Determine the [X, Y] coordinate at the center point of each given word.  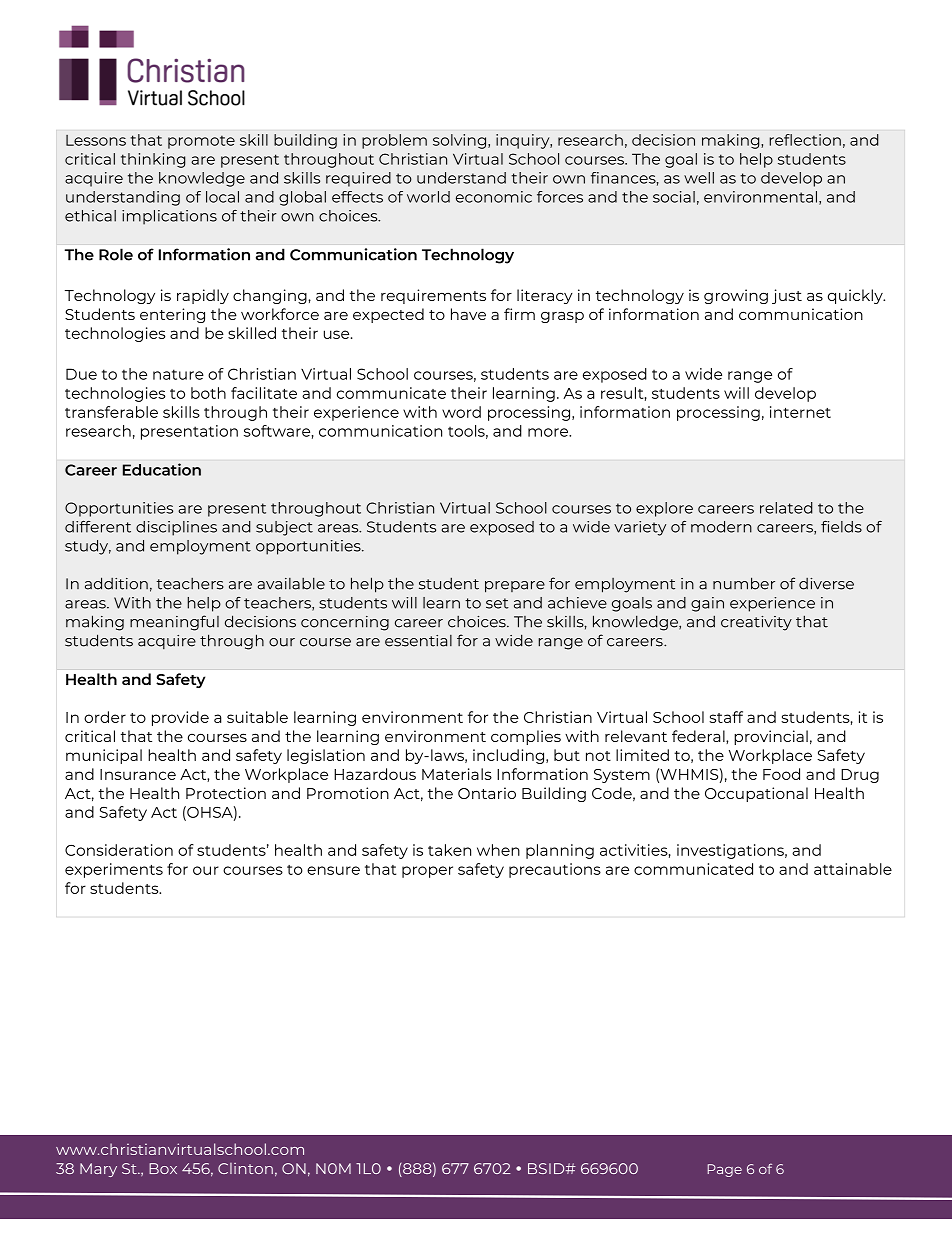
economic [494, 197]
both [208, 393]
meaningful [174, 623]
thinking [153, 160]
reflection [805, 140]
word [461, 412]
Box [163, 1168]
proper [427, 872]
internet [800, 412]
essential [418, 641]
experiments [114, 870]
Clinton [245, 1168]
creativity [756, 623]
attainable [853, 869]
